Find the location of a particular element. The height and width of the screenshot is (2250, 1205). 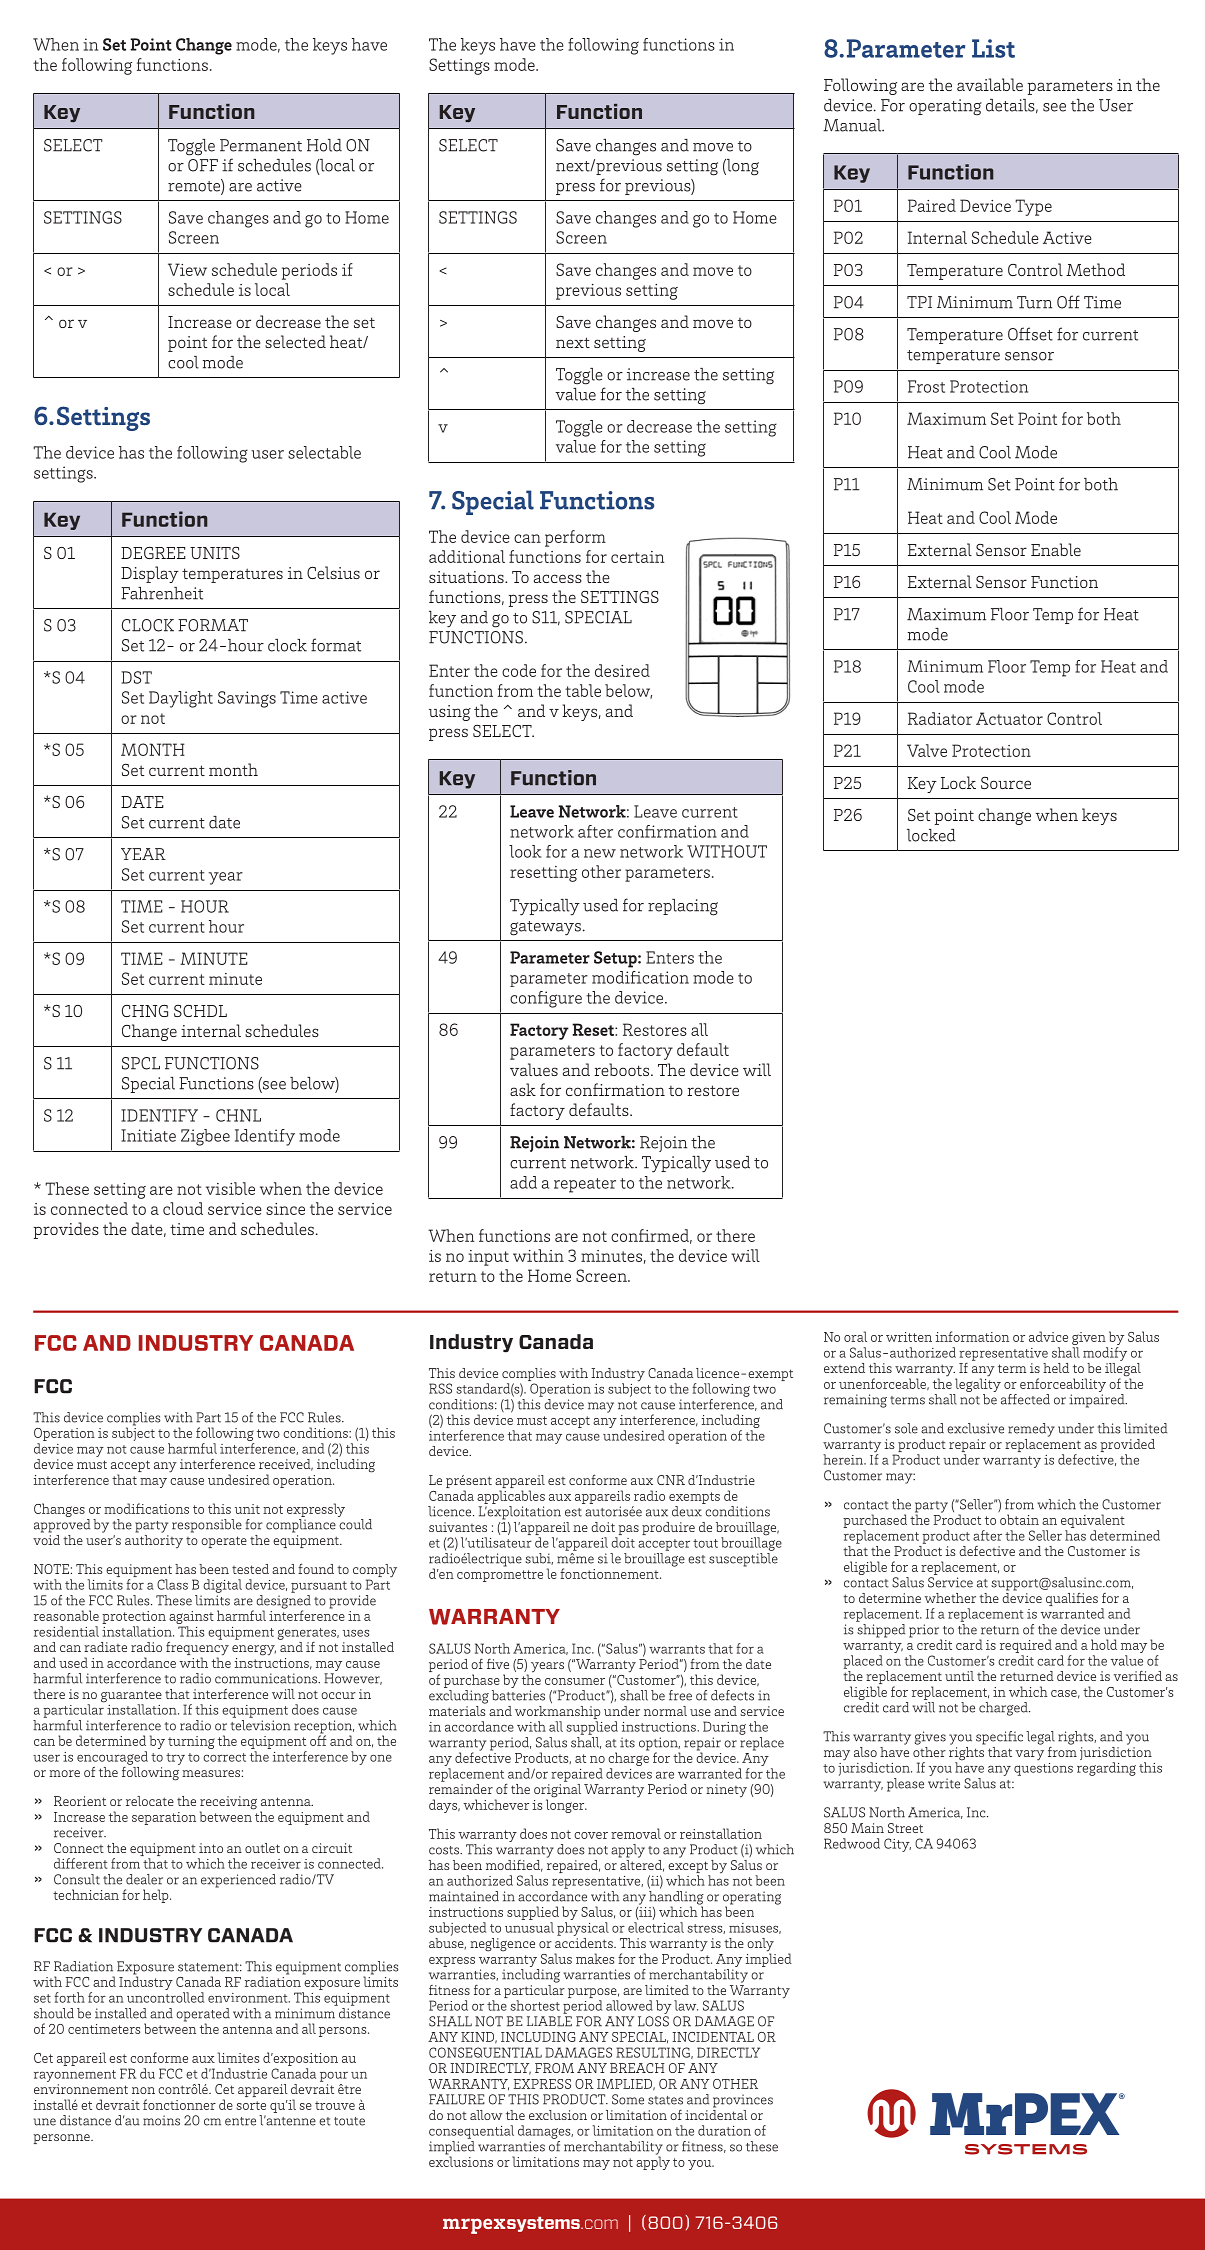

reboots is located at coordinates (623, 1069).
